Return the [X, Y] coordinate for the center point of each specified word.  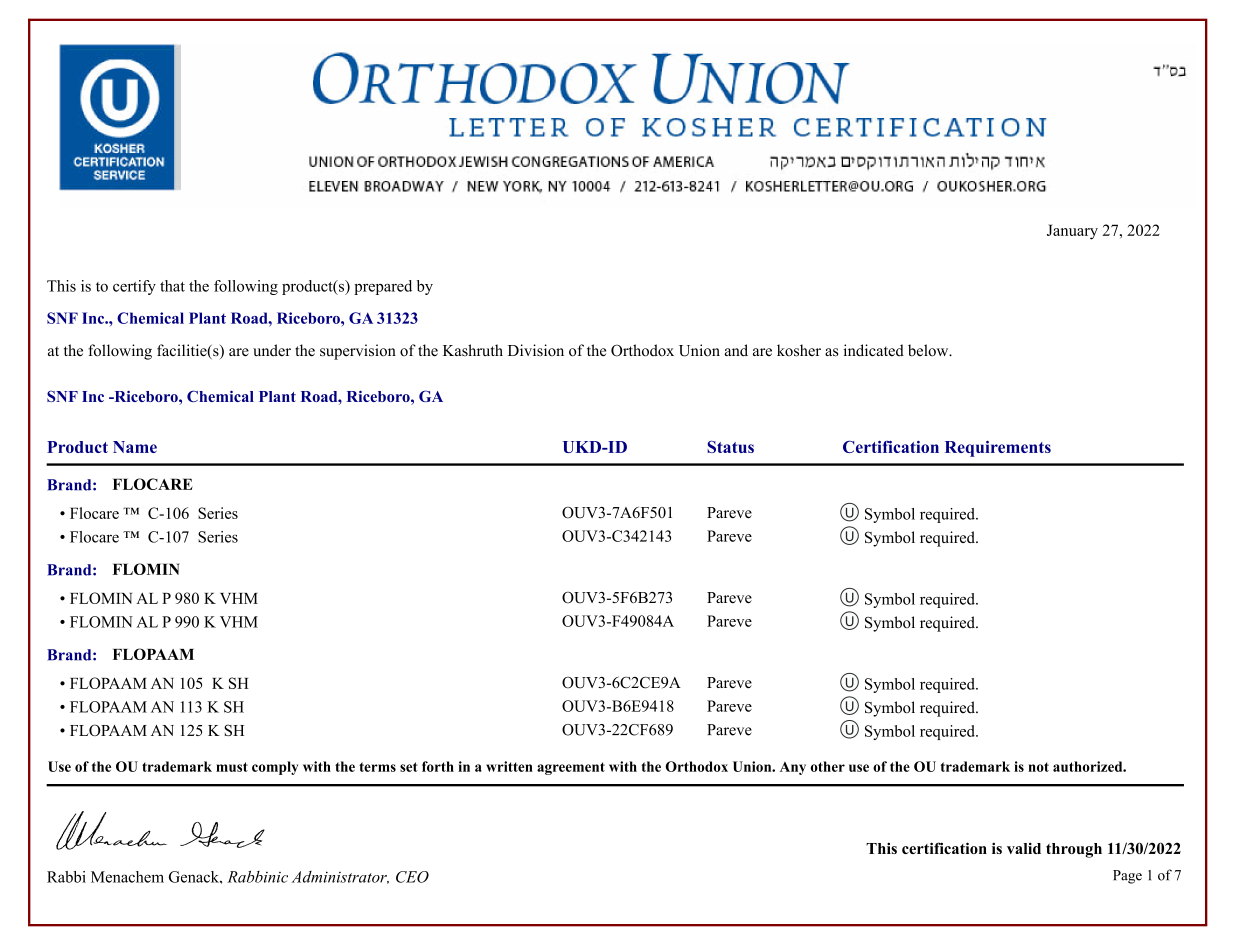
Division [536, 350]
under [272, 350]
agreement [571, 768]
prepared [383, 287]
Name [135, 447]
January [1072, 232]
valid [1024, 848]
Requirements [998, 449]
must [232, 767]
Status [730, 447]
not [1038, 767]
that [172, 286]
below [929, 350]
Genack [195, 877]
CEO [412, 877]
